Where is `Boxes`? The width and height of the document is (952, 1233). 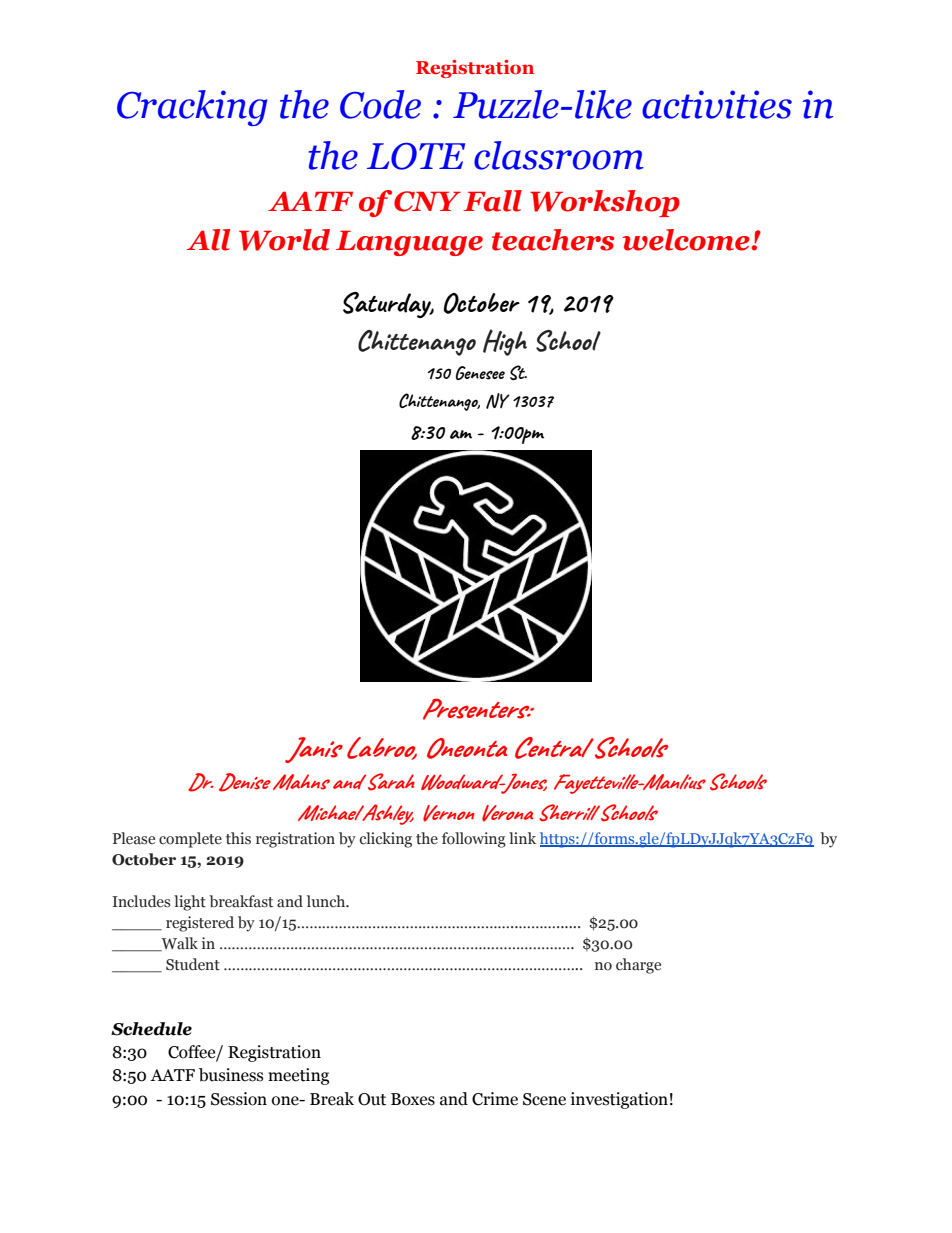
Boxes is located at coordinates (413, 1099).
